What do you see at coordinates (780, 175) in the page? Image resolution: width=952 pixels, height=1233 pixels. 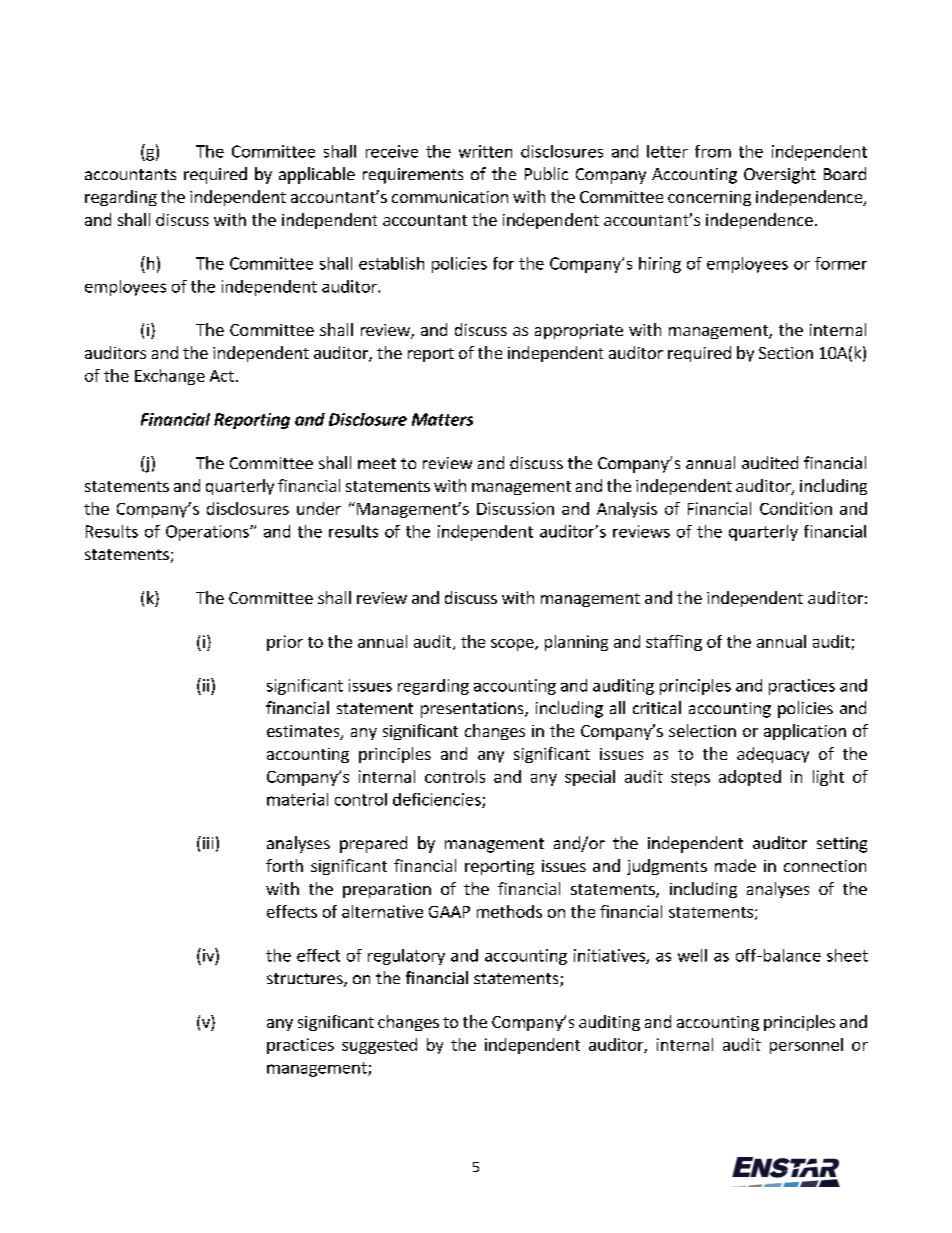 I see `Oversight` at bounding box center [780, 175].
